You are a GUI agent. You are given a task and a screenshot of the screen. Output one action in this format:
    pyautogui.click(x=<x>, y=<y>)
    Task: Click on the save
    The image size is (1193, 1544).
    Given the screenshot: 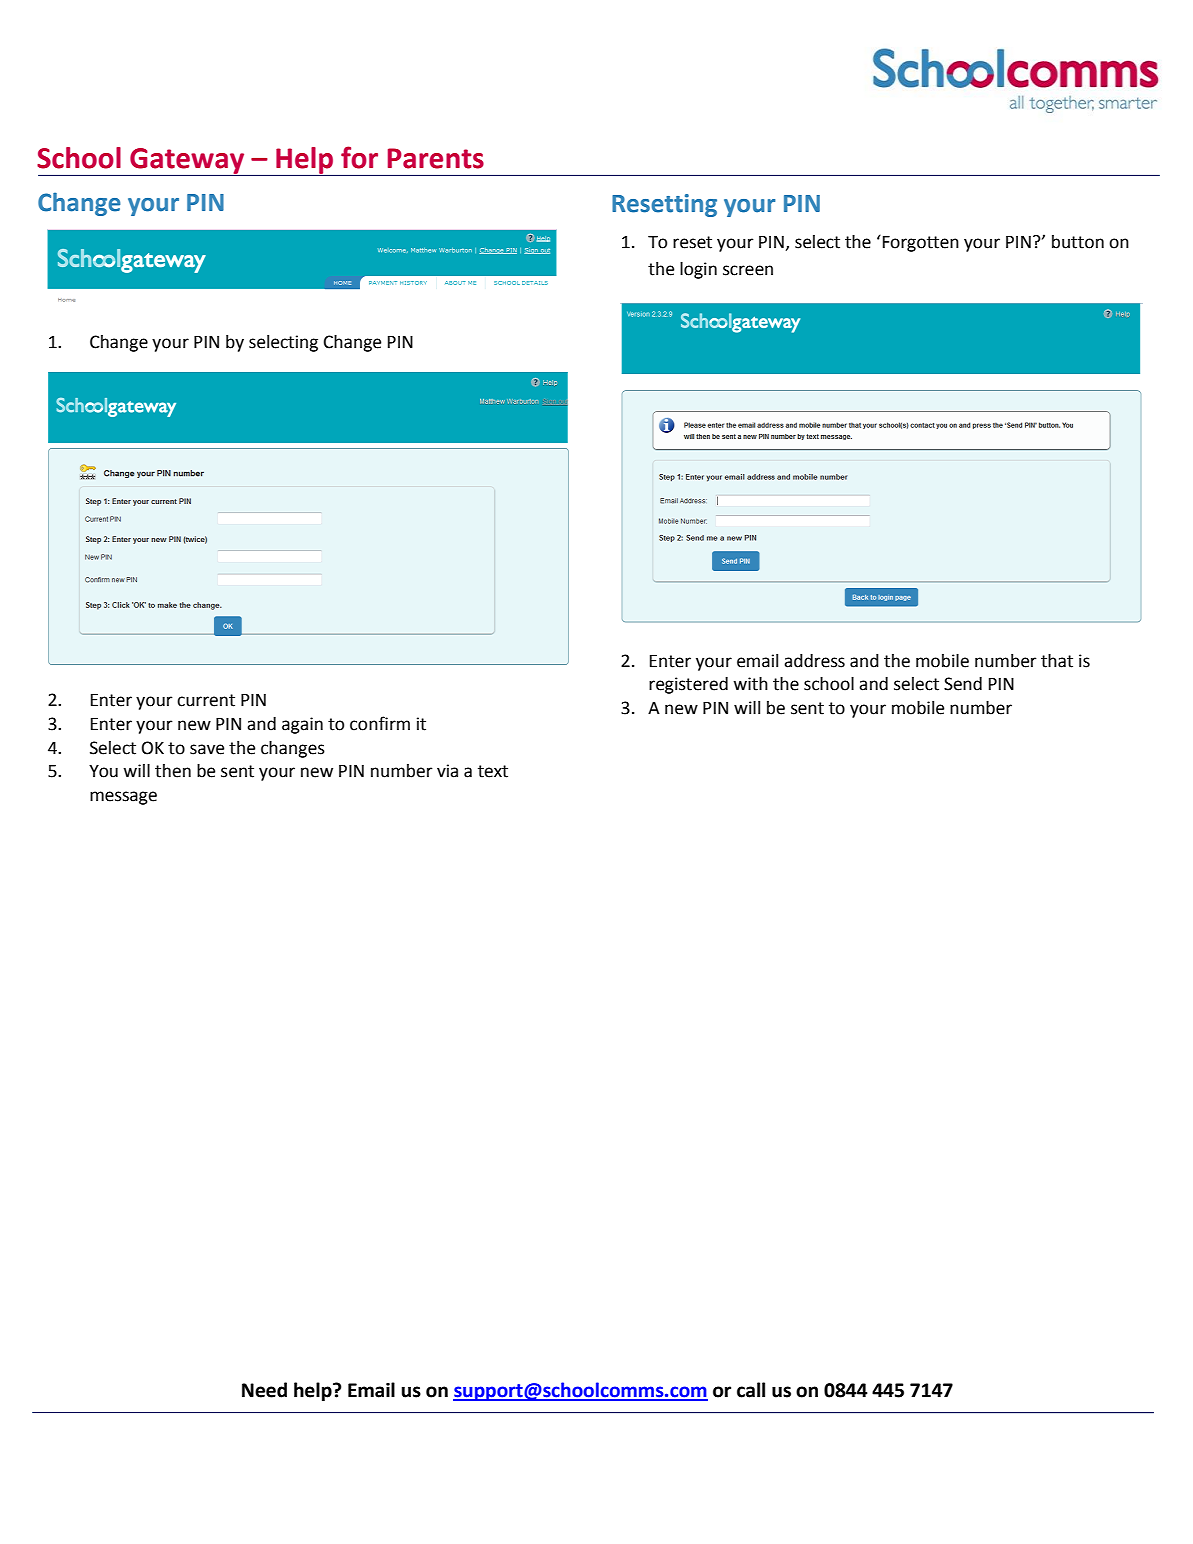 What is the action you would take?
    pyautogui.click(x=207, y=749)
